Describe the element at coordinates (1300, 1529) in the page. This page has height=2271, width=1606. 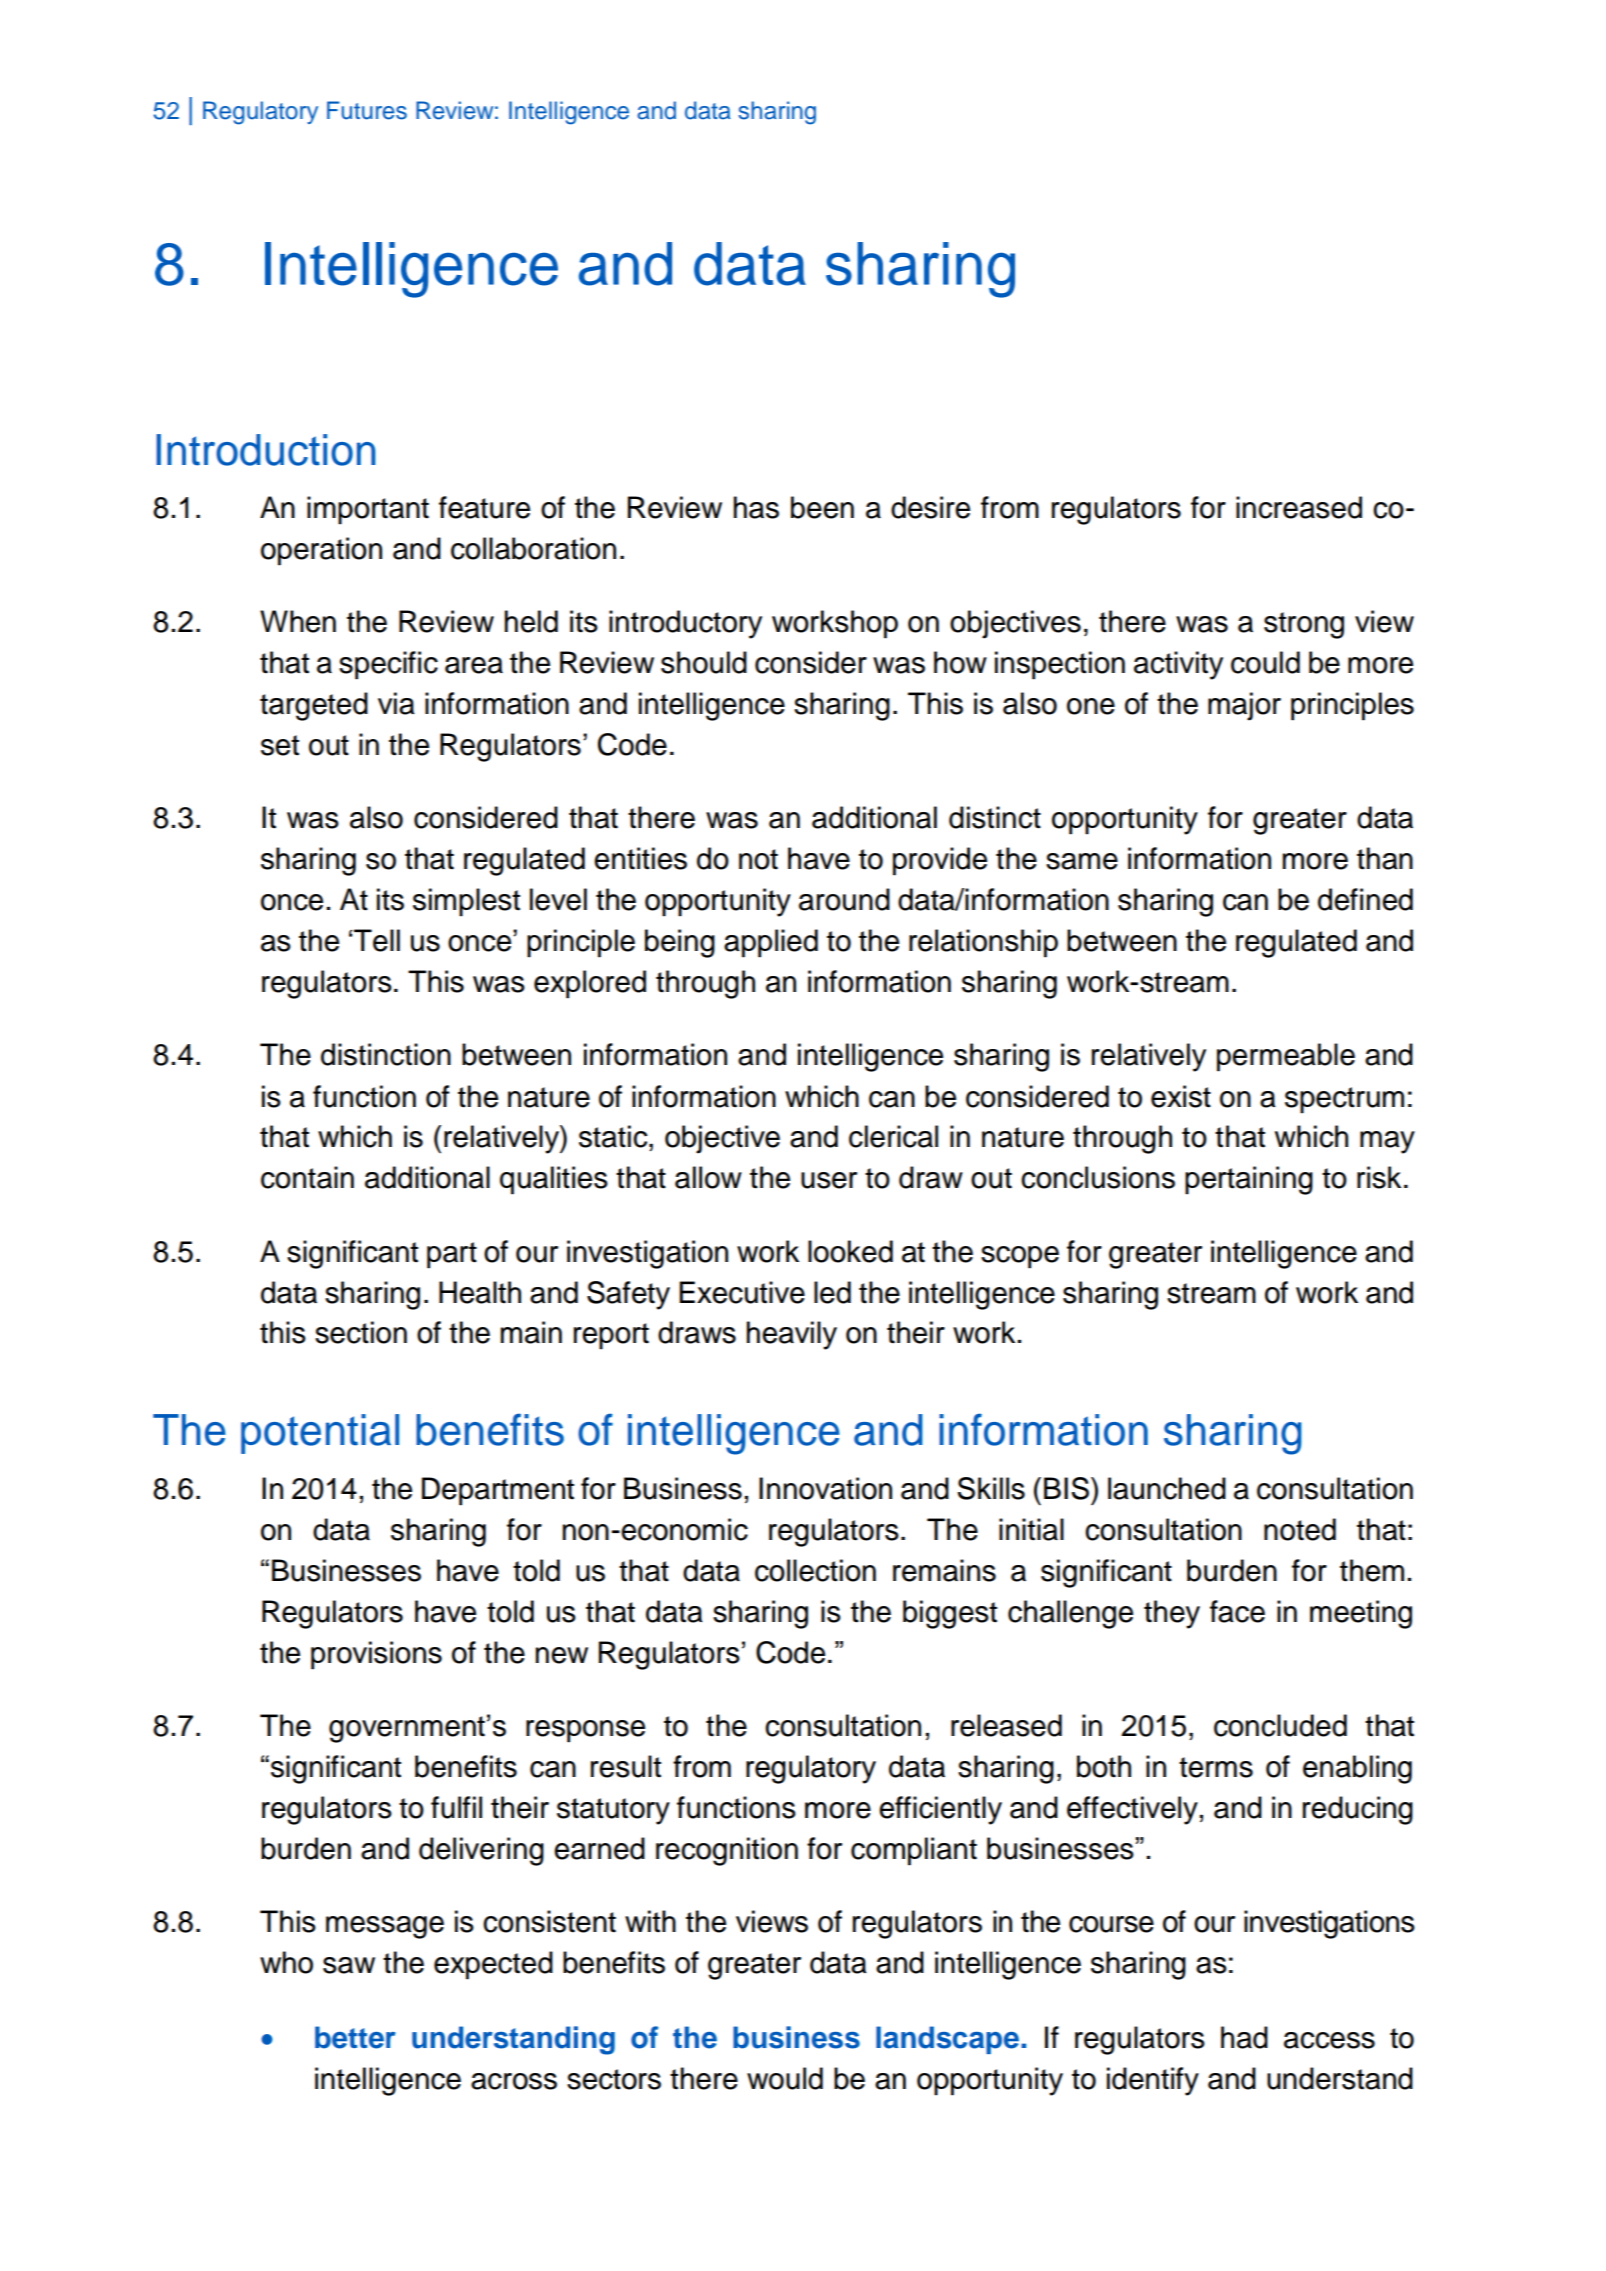
I see `noted` at that location.
